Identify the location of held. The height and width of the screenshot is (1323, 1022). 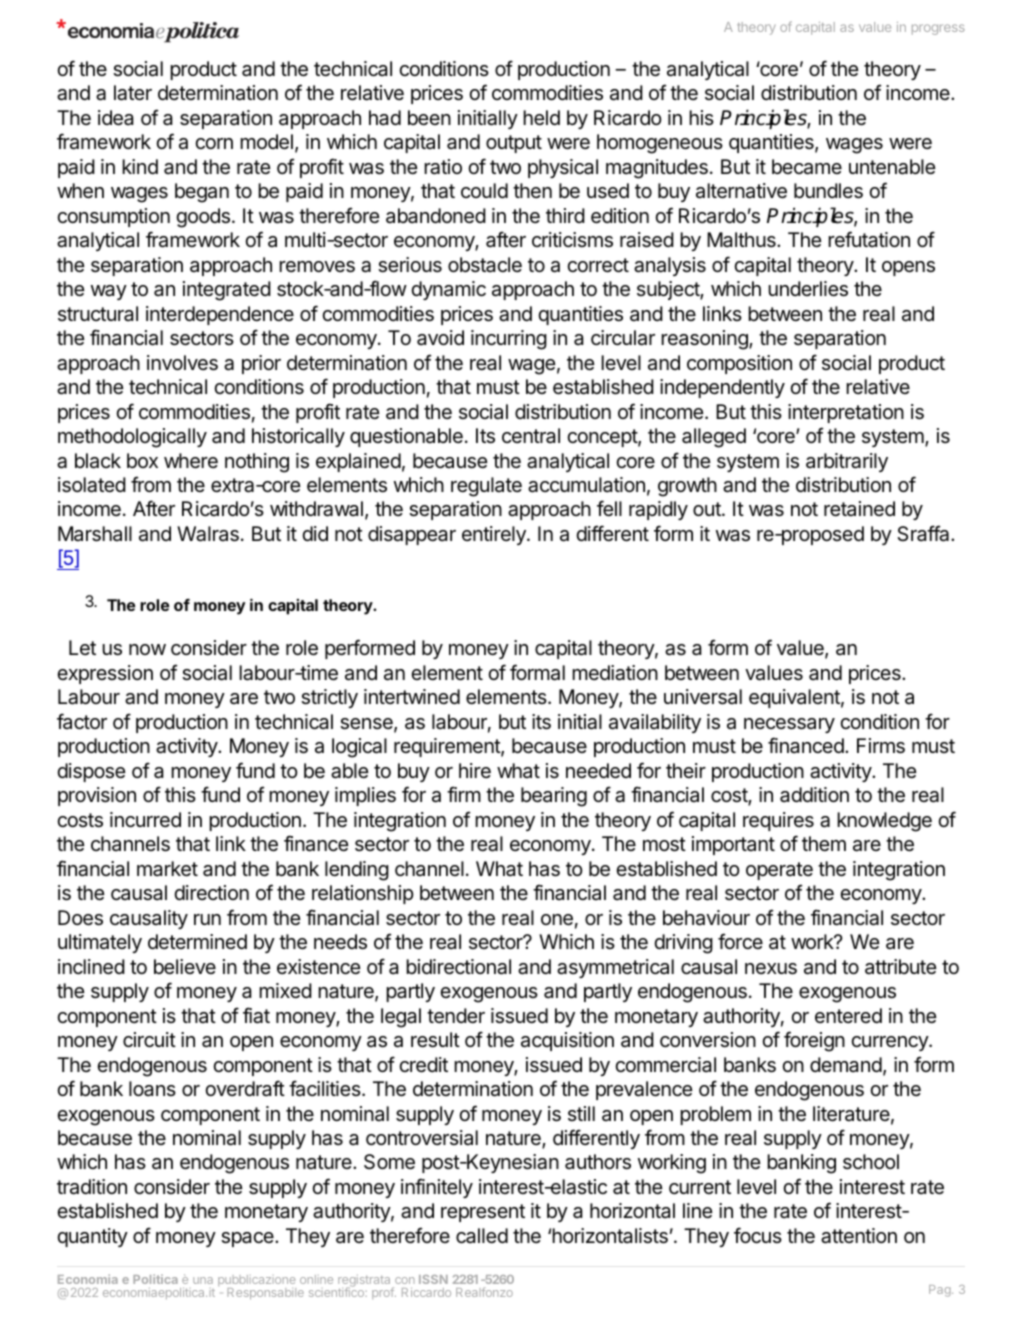
(541, 117).
